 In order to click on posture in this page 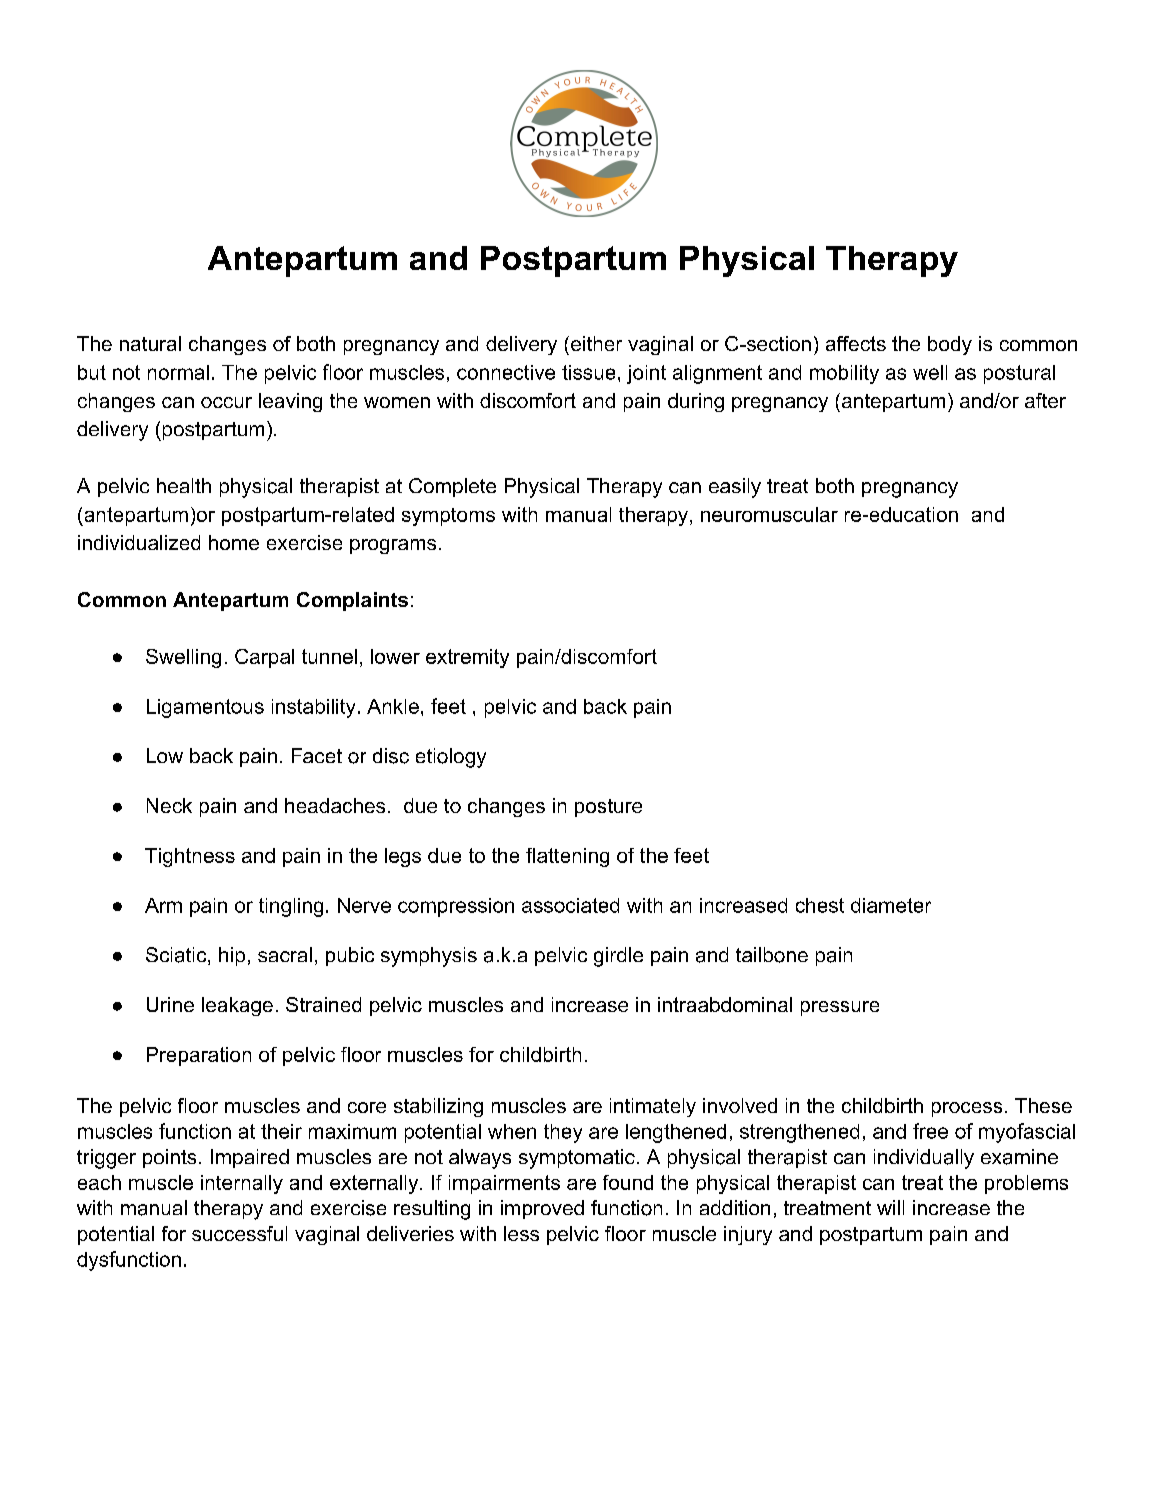, I will do `click(608, 808)`.
